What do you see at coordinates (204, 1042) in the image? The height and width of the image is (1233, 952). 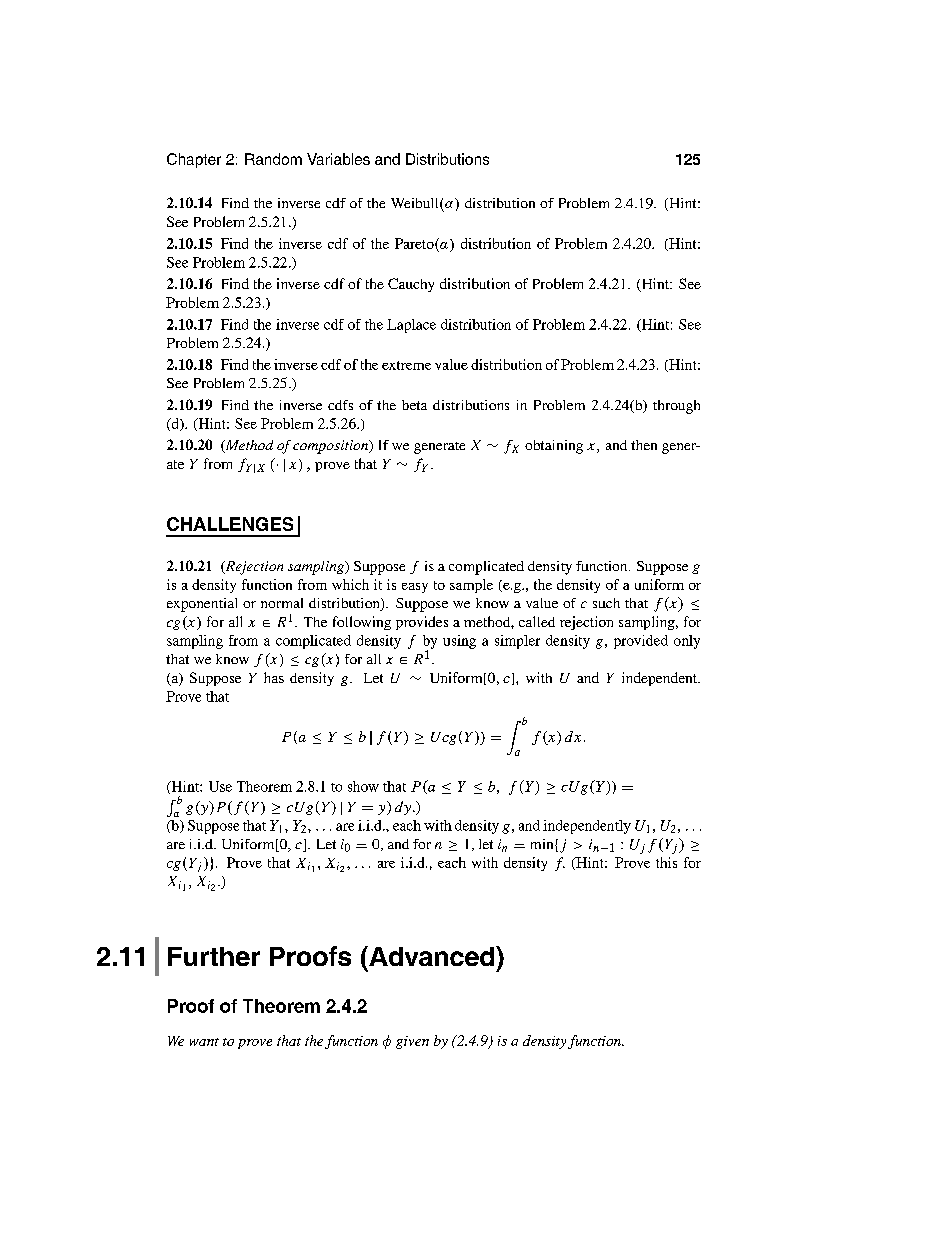 I see `want` at bounding box center [204, 1042].
